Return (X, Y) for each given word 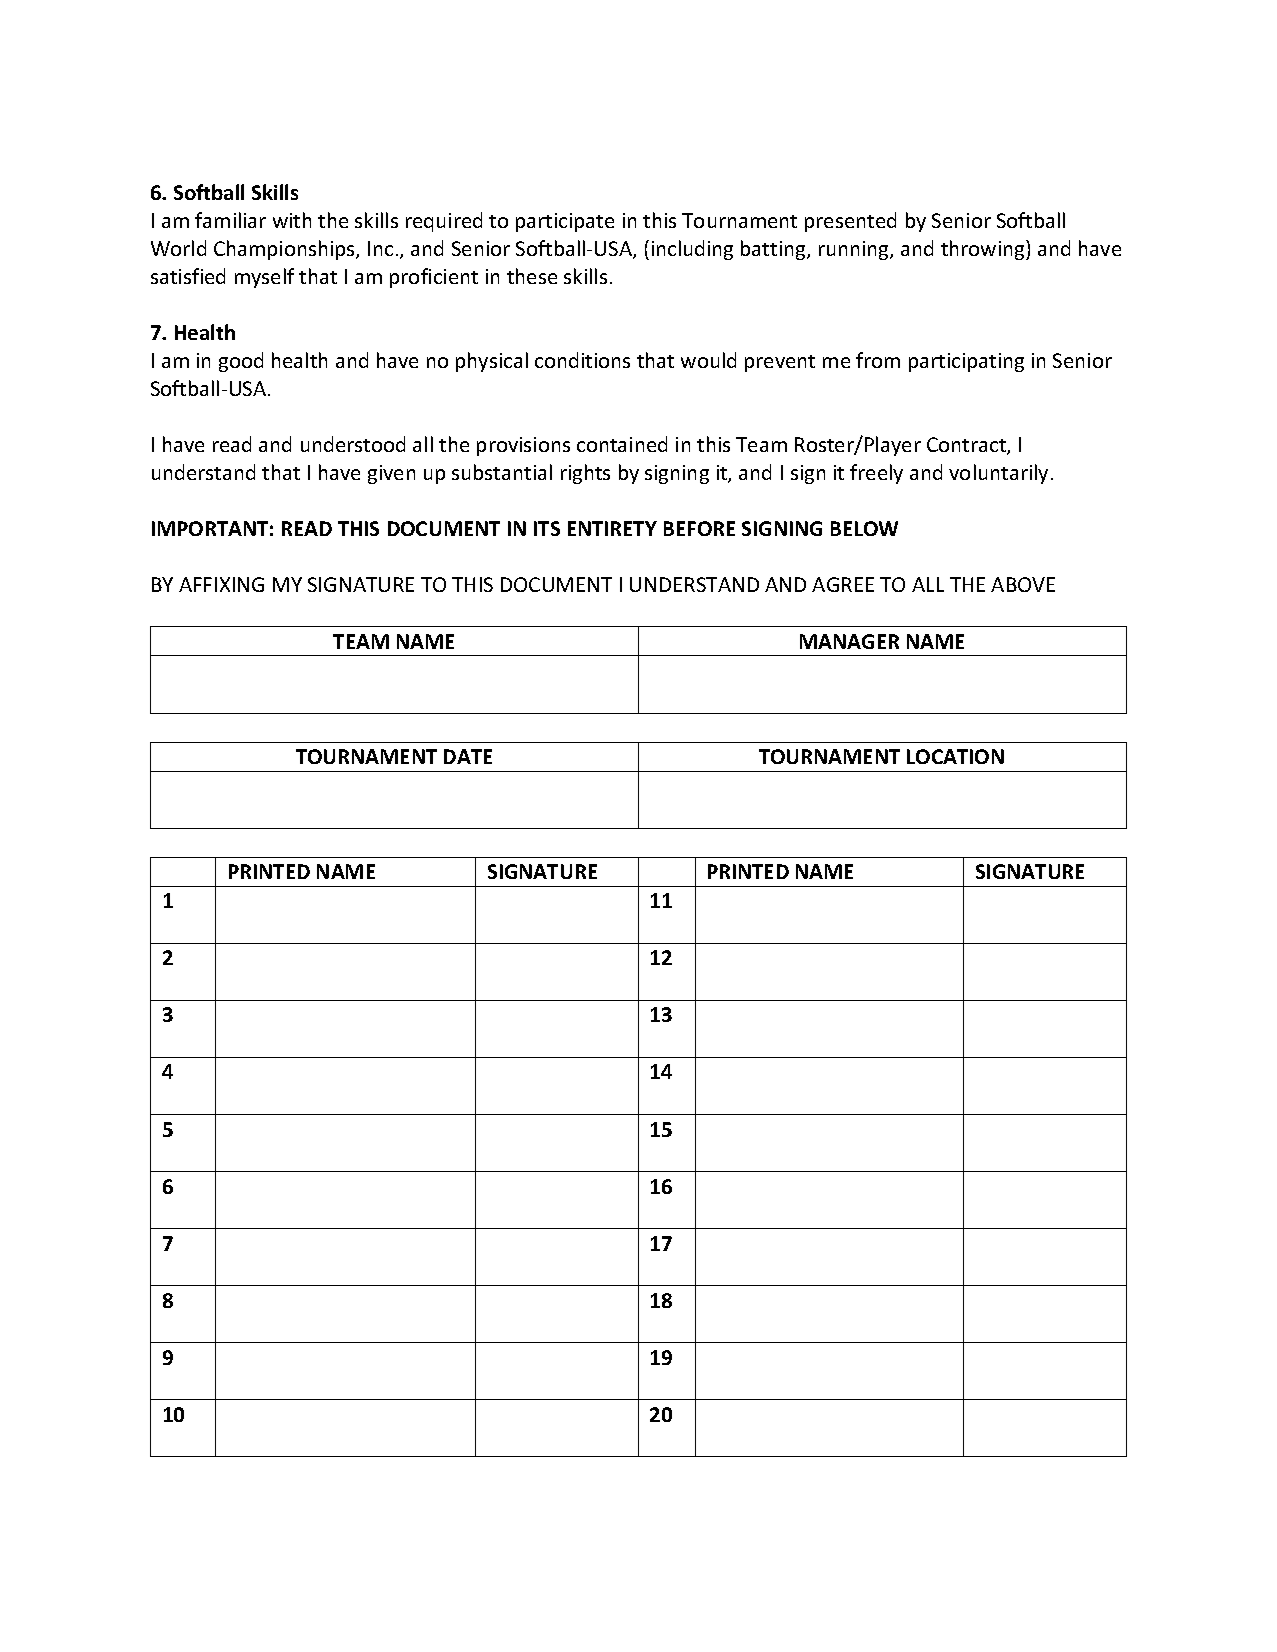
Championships (285, 250)
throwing (984, 250)
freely (876, 474)
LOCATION (955, 756)
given (391, 474)
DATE (468, 756)
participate (565, 222)
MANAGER (849, 641)
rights (585, 474)
